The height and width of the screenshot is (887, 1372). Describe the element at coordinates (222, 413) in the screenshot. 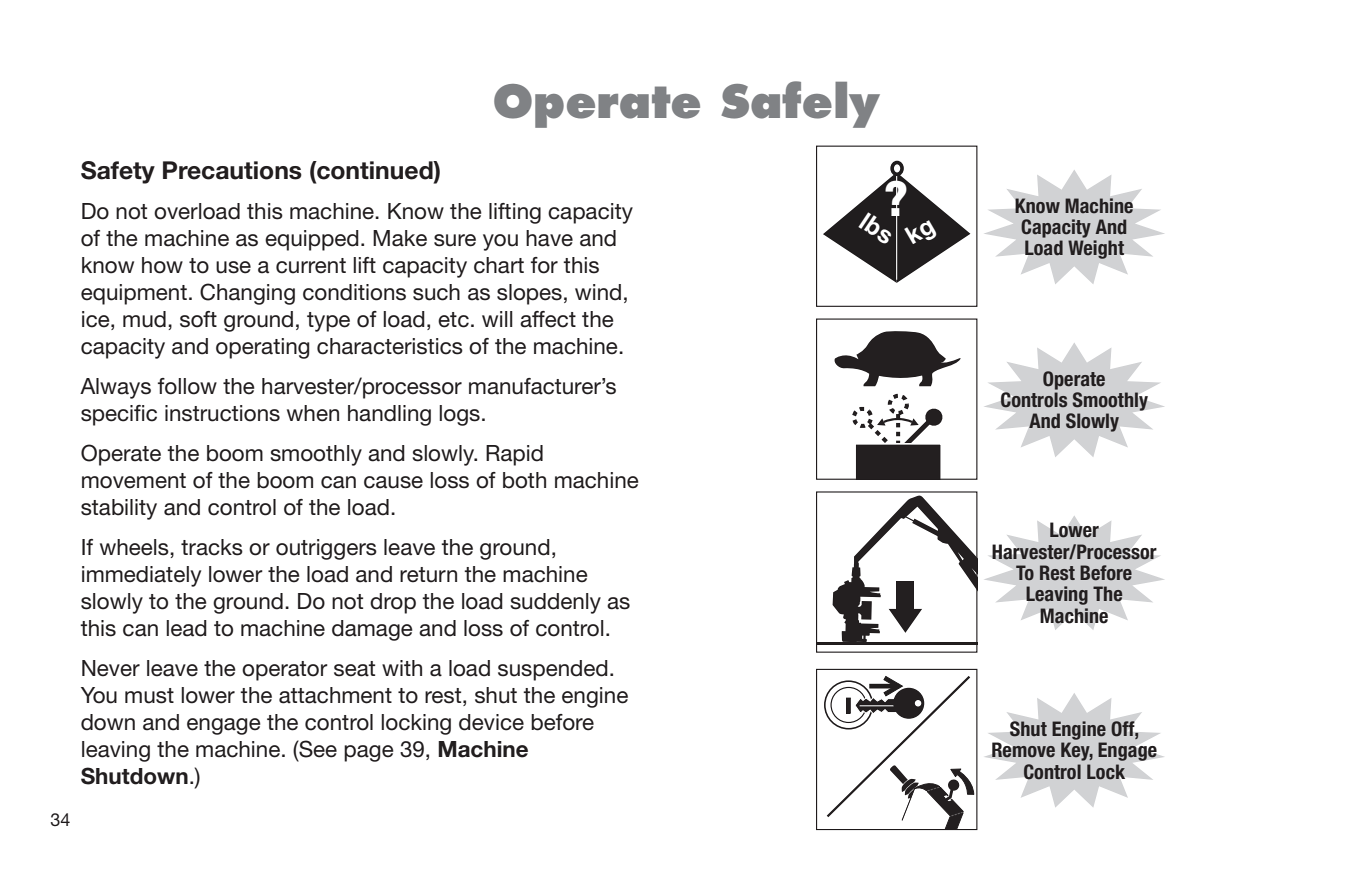

I see `instructions` at that location.
